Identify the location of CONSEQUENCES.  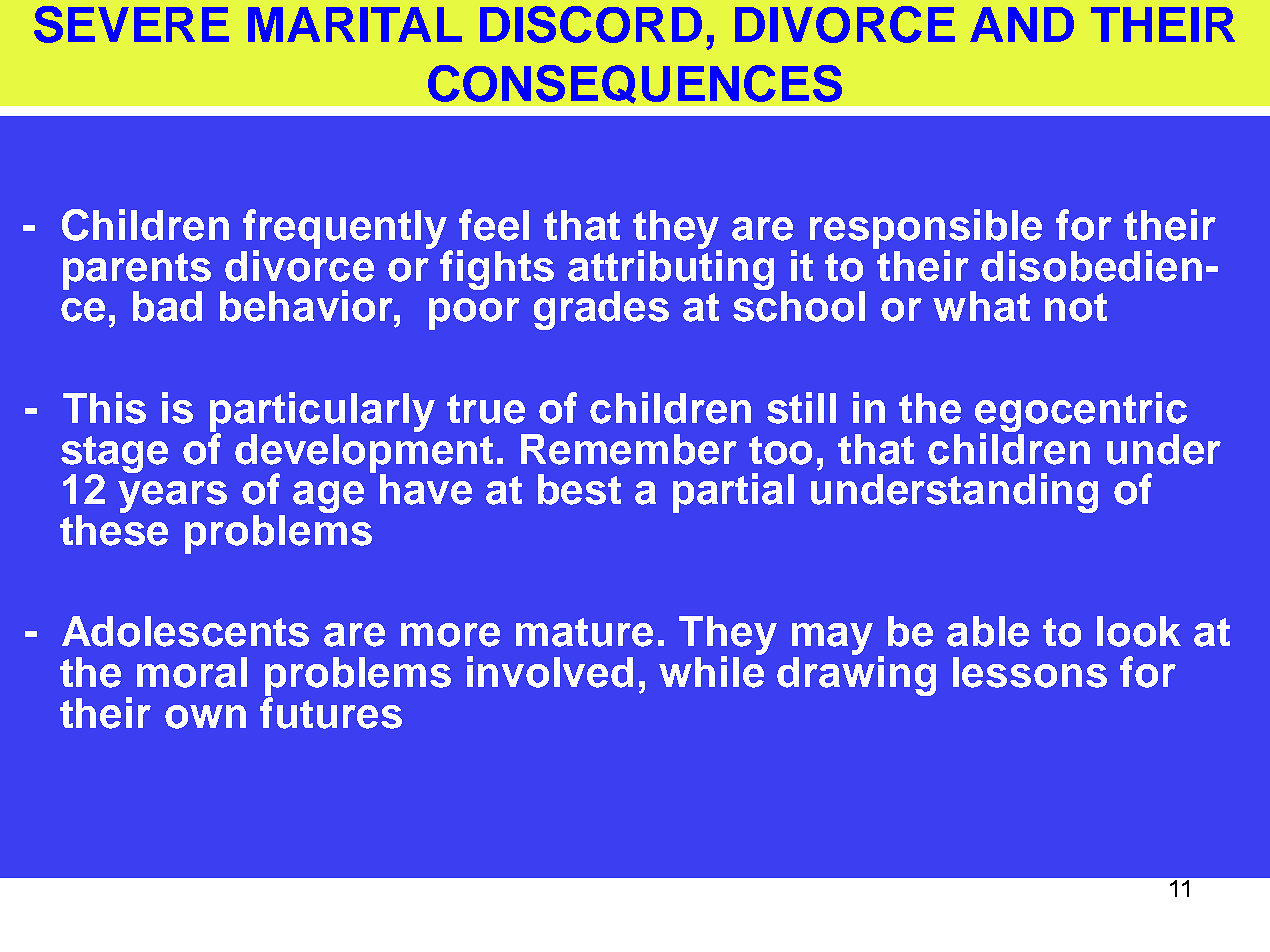
(635, 84).
